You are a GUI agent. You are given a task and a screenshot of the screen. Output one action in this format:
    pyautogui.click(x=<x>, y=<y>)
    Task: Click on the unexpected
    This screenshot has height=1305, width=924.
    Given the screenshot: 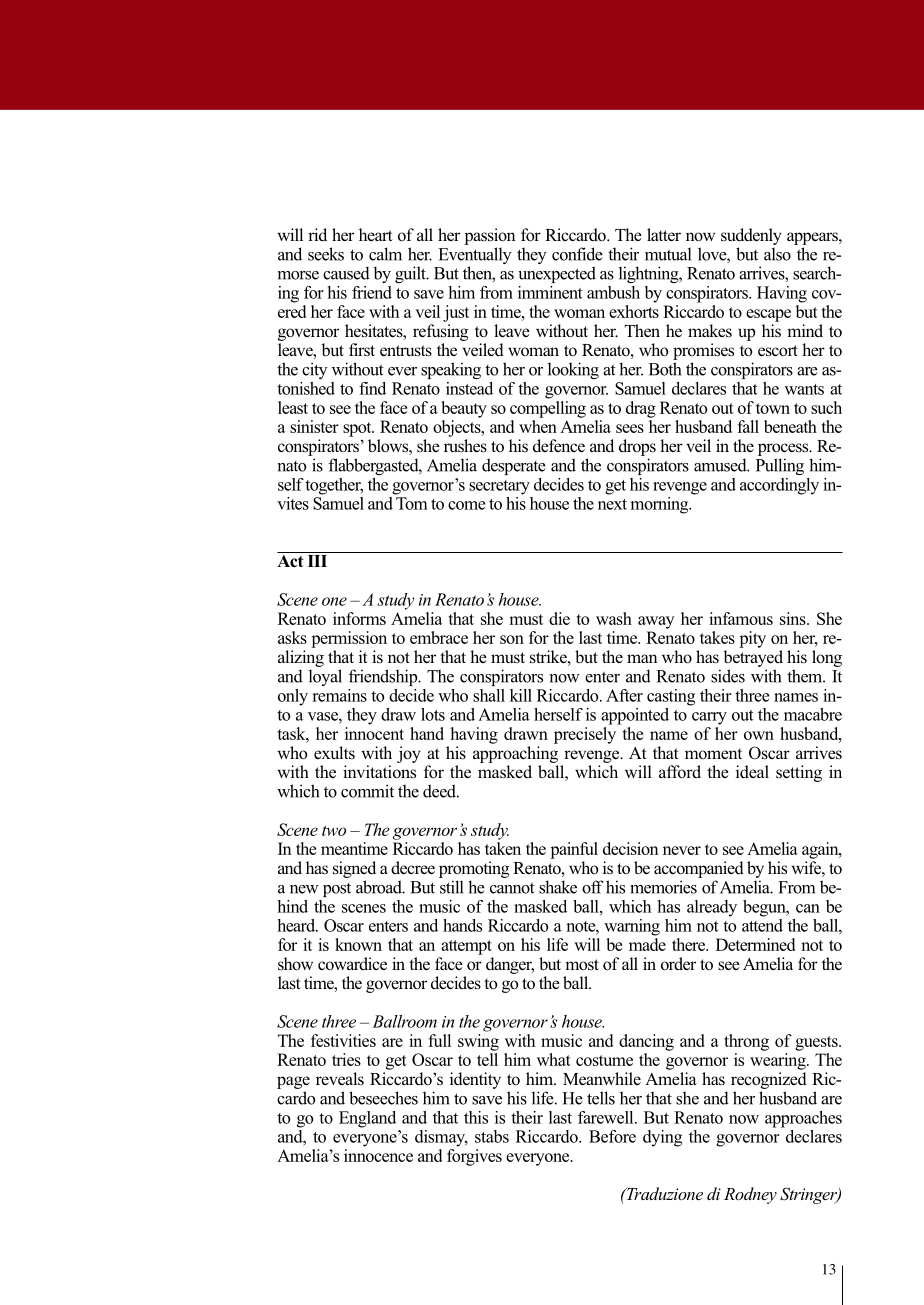 What is the action you would take?
    pyautogui.click(x=557, y=274)
